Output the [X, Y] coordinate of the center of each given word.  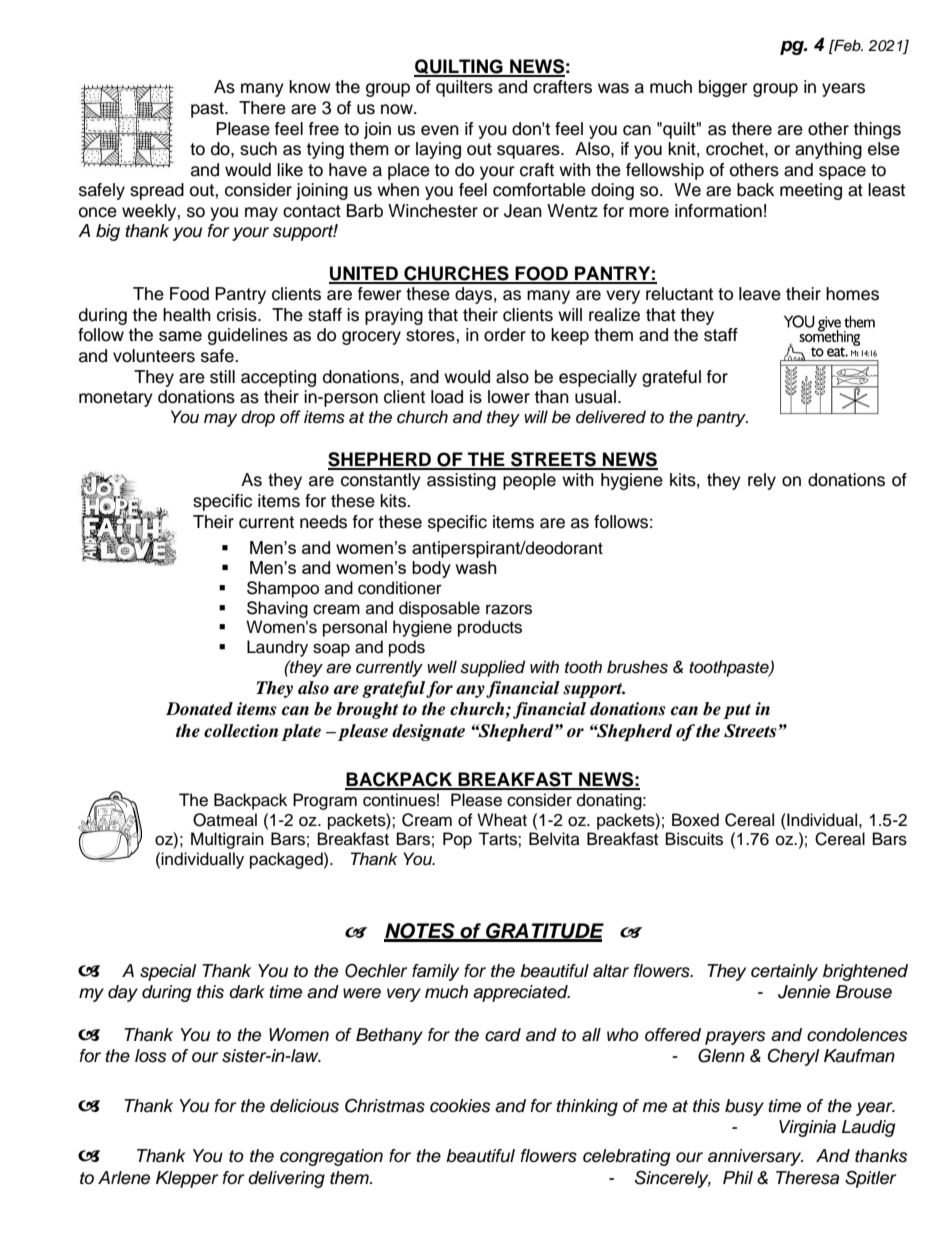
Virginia [807, 1128]
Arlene [124, 1178]
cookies [460, 1106]
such [258, 149]
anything [828, 150]
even [440, 130]
